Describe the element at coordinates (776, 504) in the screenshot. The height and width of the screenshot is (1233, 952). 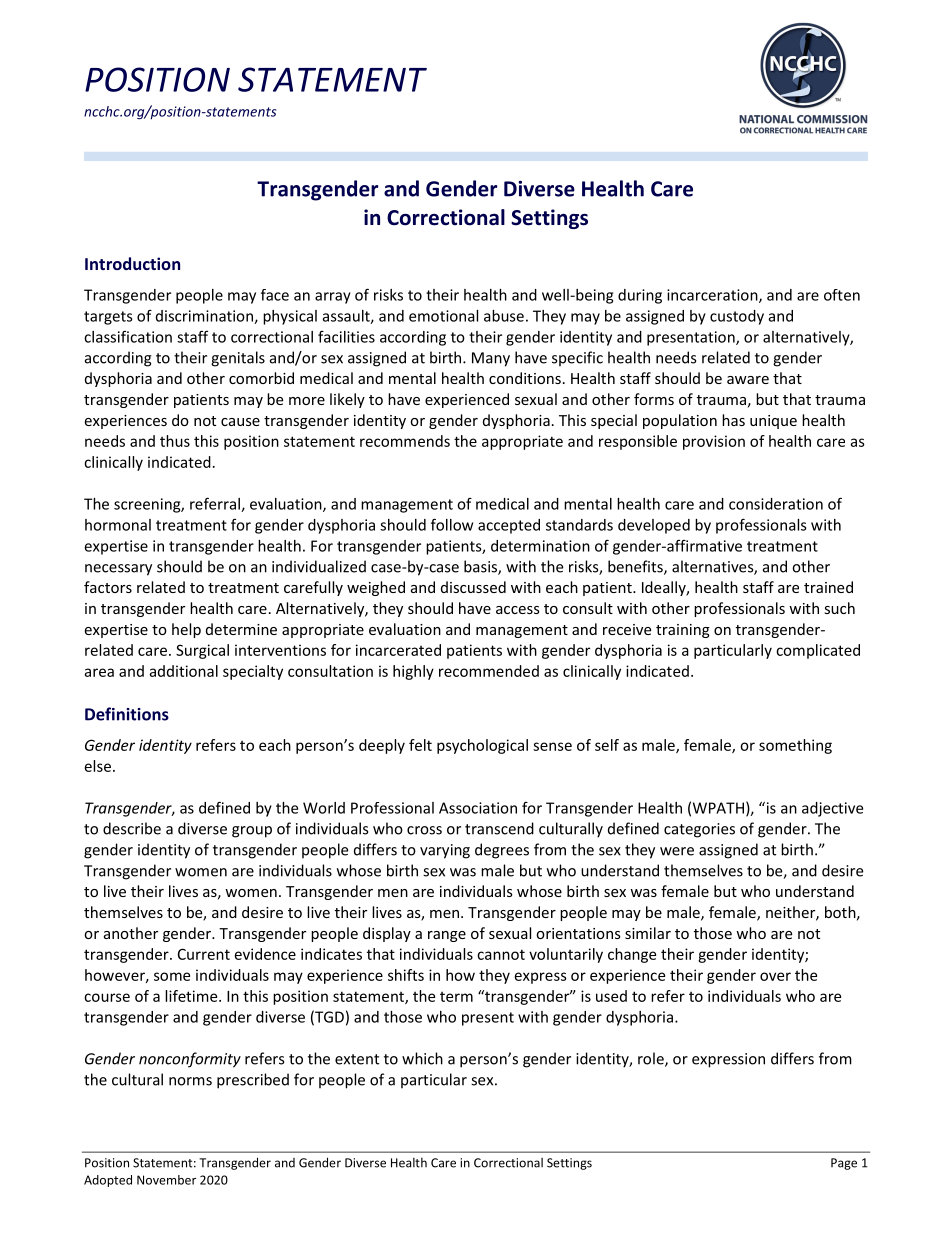
I see `consideration` at that location.
